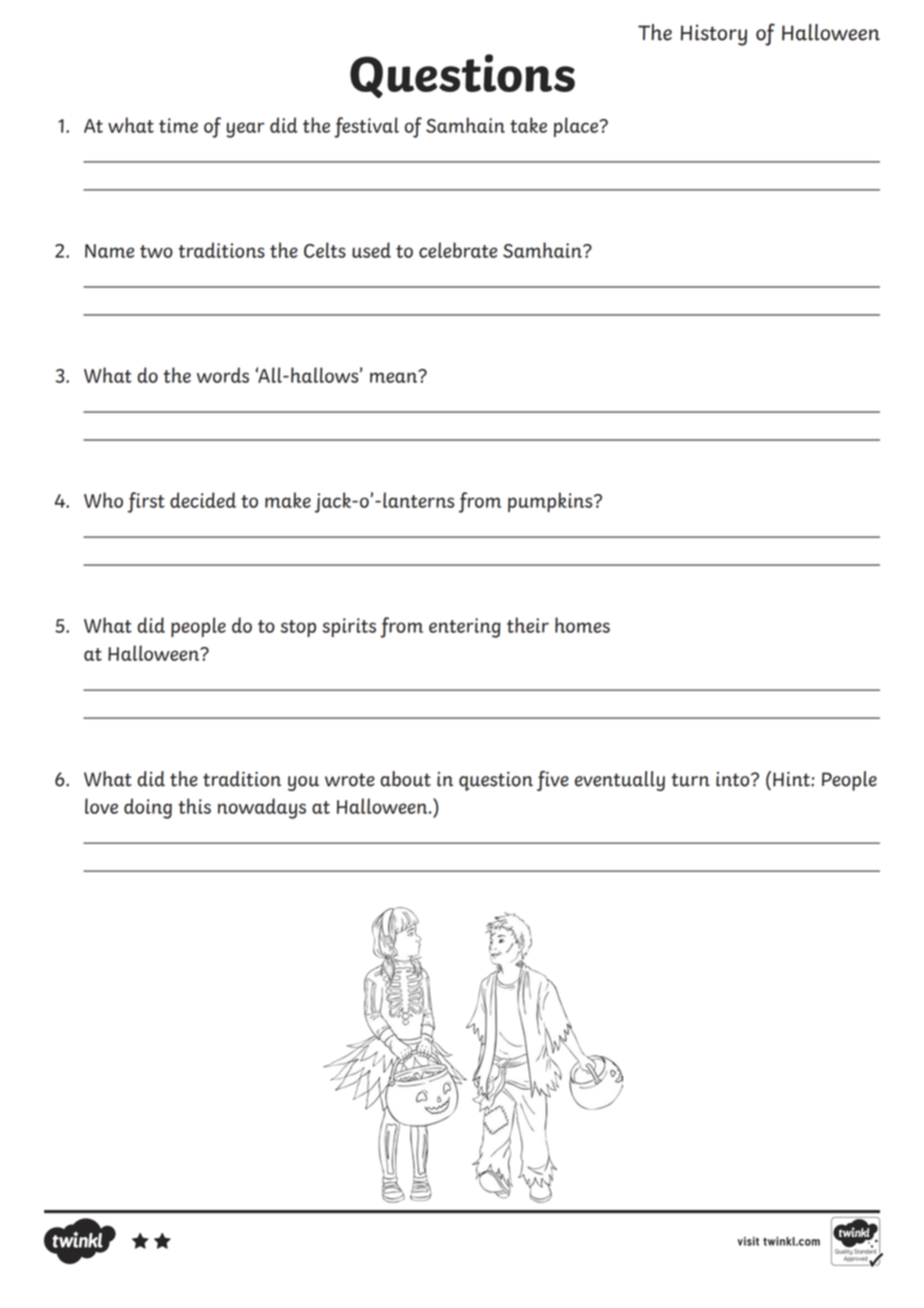 This document has height=1308, width=924. Describe the element at coordinates (528, 125) in the document. I see `take` at that location.
